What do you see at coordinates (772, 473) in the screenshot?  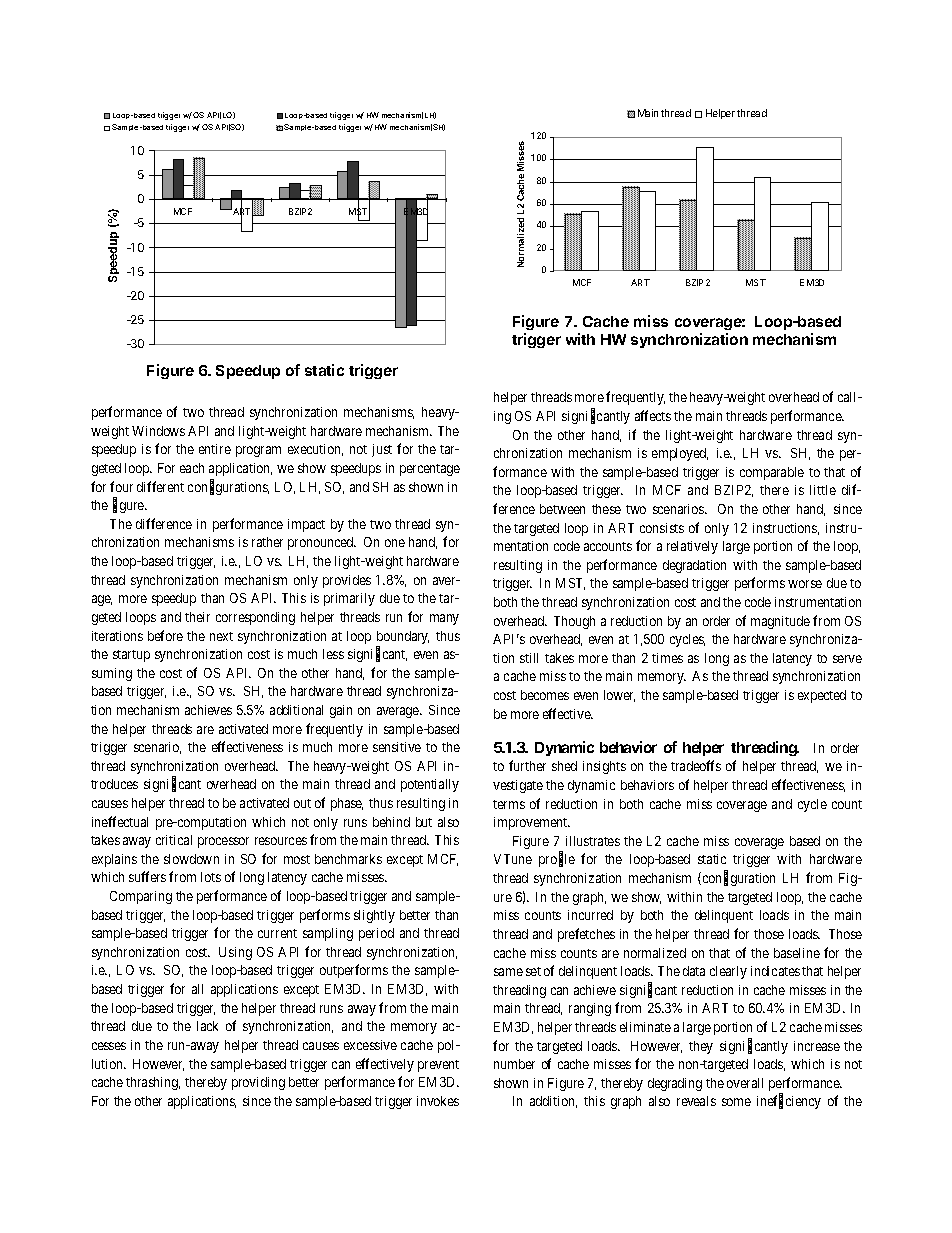 I see `comparable` at bounding box center [772, 473].
